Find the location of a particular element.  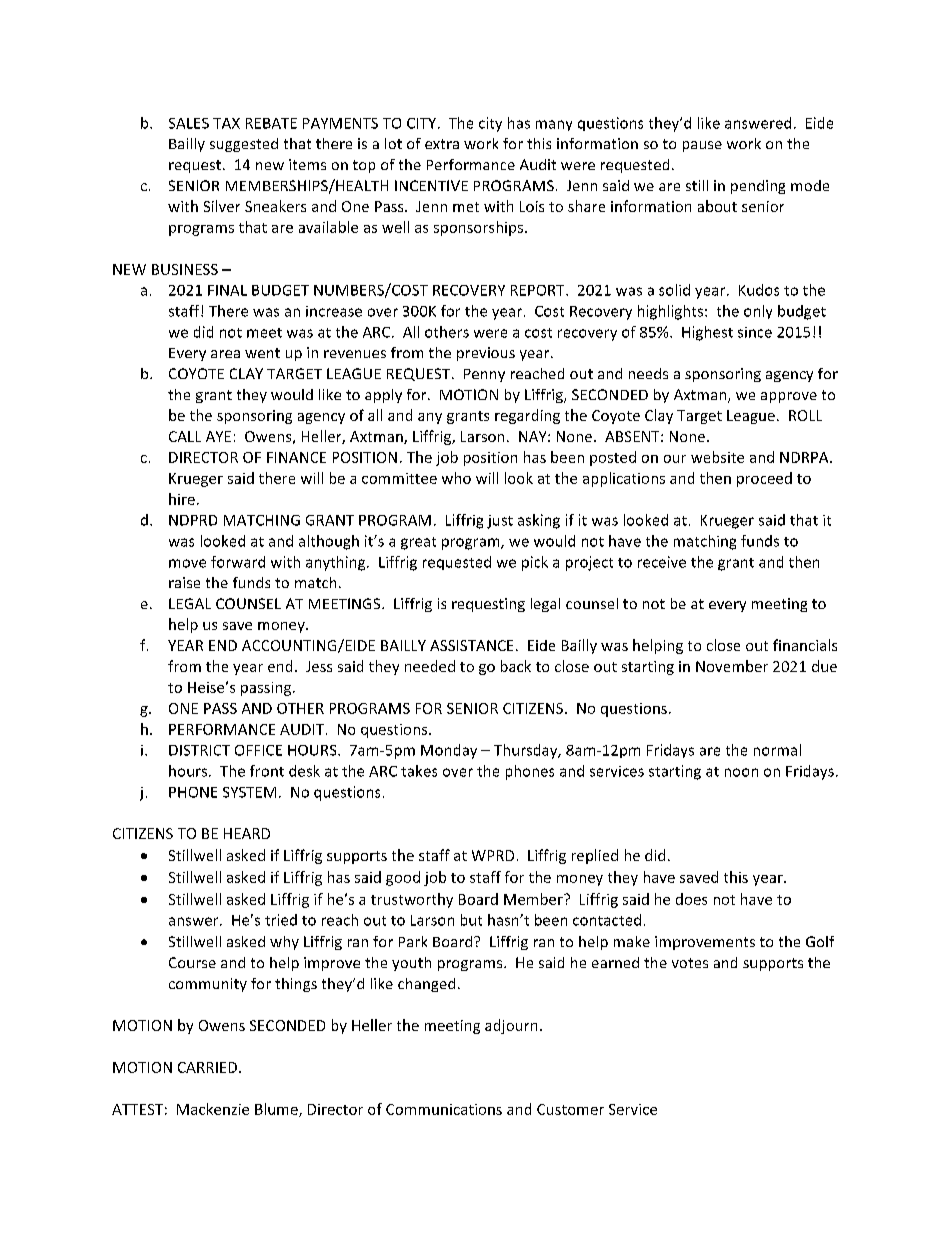

November is located at coordinates (732, 666).
